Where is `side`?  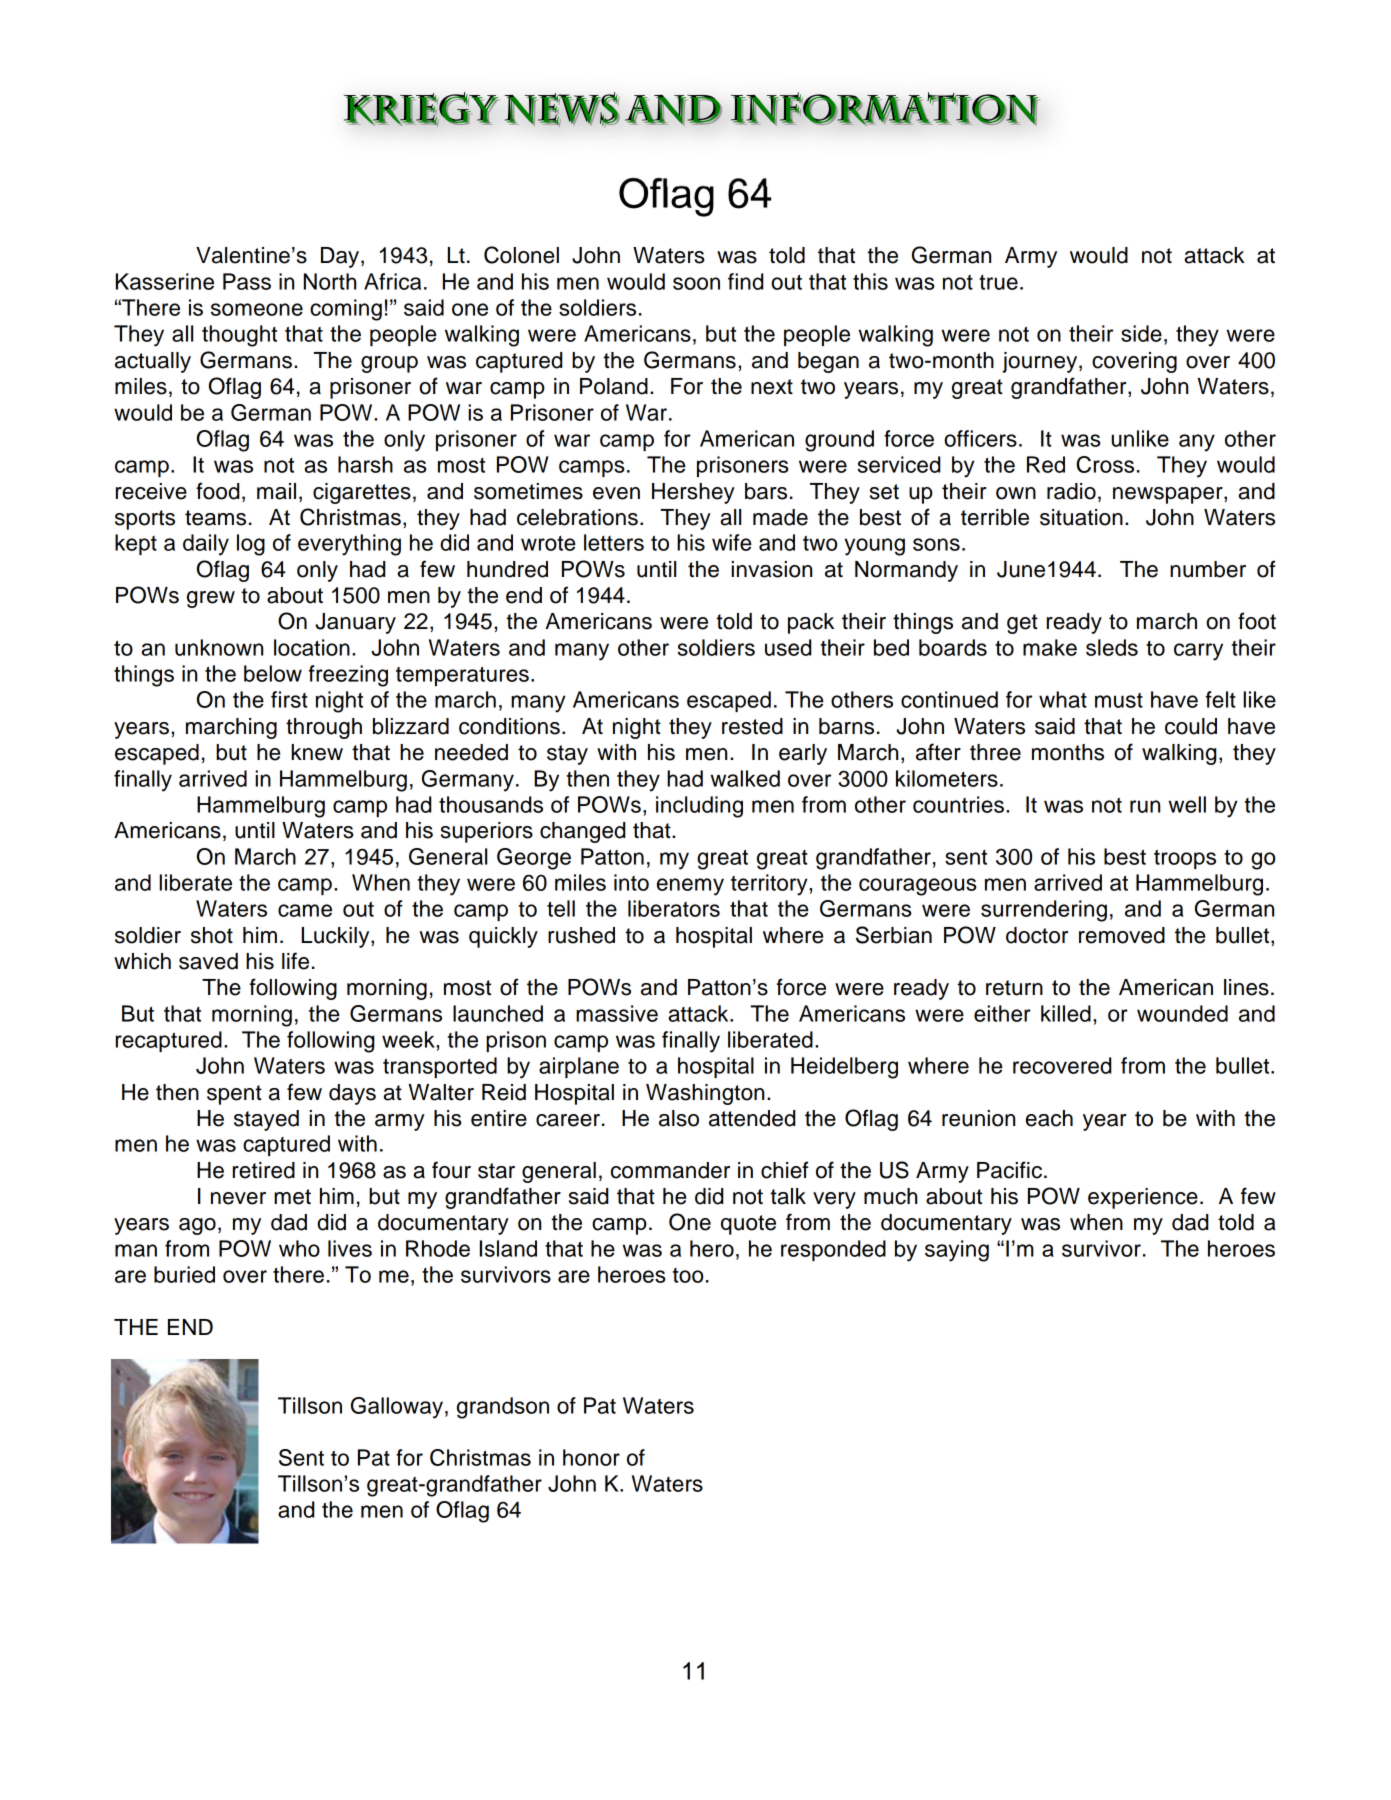
side is located at coordinates (1141, 333).
